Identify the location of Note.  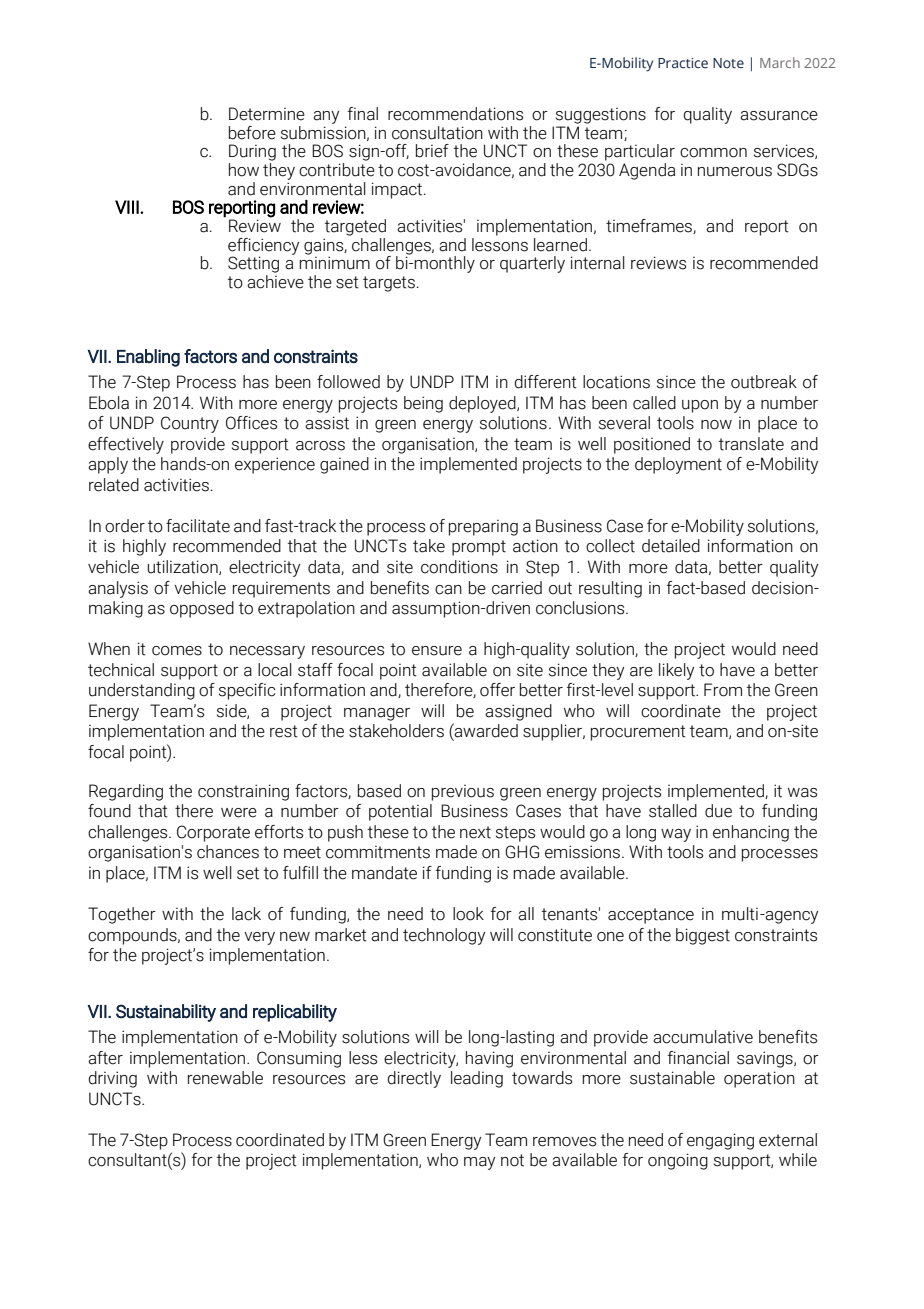
(728, 63).
